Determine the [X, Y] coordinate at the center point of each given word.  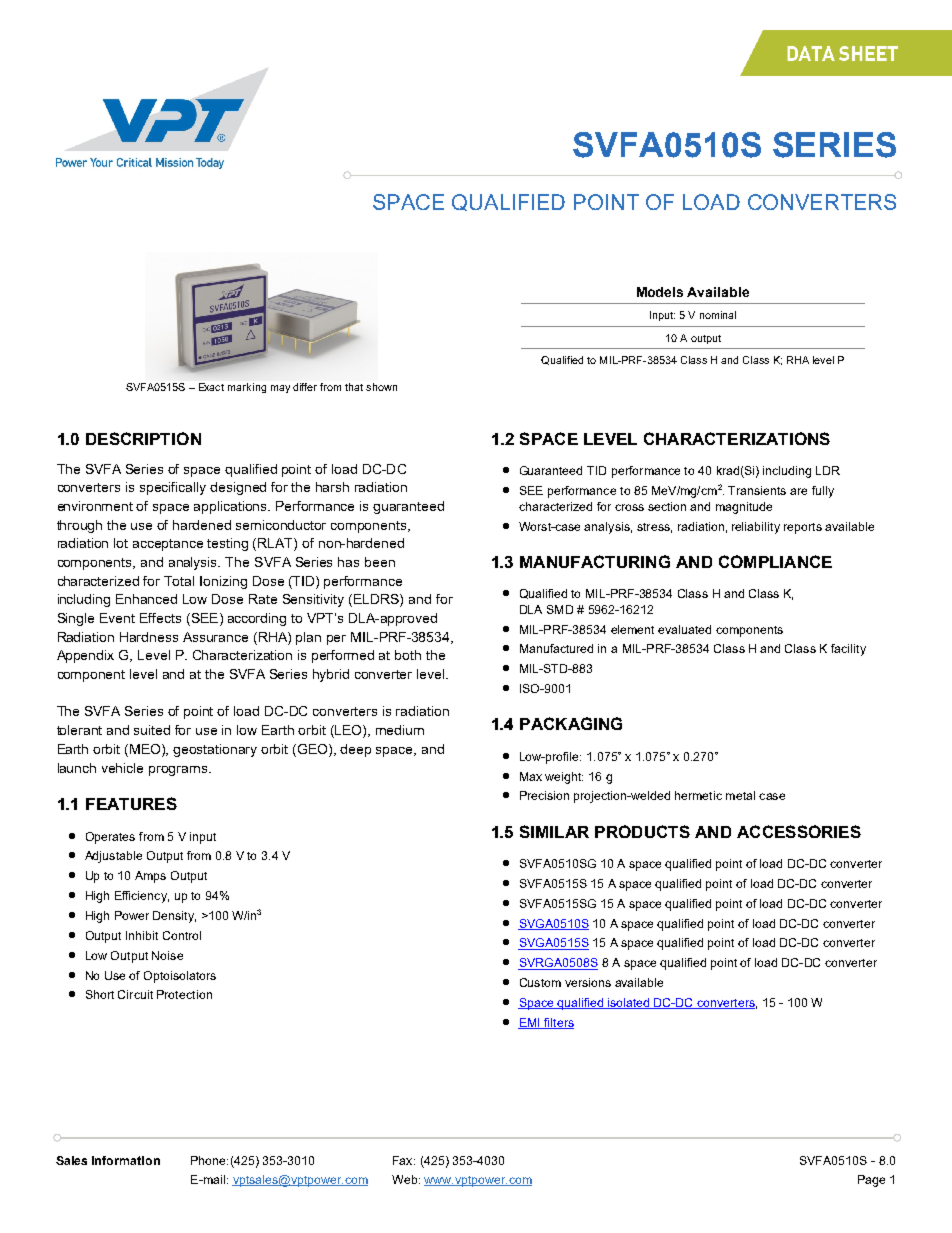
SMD [560, 609]
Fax [404, 1160]
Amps [150, 877]
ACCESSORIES [799, 831]
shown [381, 387]
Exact [211, 387]
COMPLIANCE [775, 561]
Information [126, 1160]
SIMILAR [554, 831]
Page [871, 1181]
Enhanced [146, 599]
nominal [718, 315]
